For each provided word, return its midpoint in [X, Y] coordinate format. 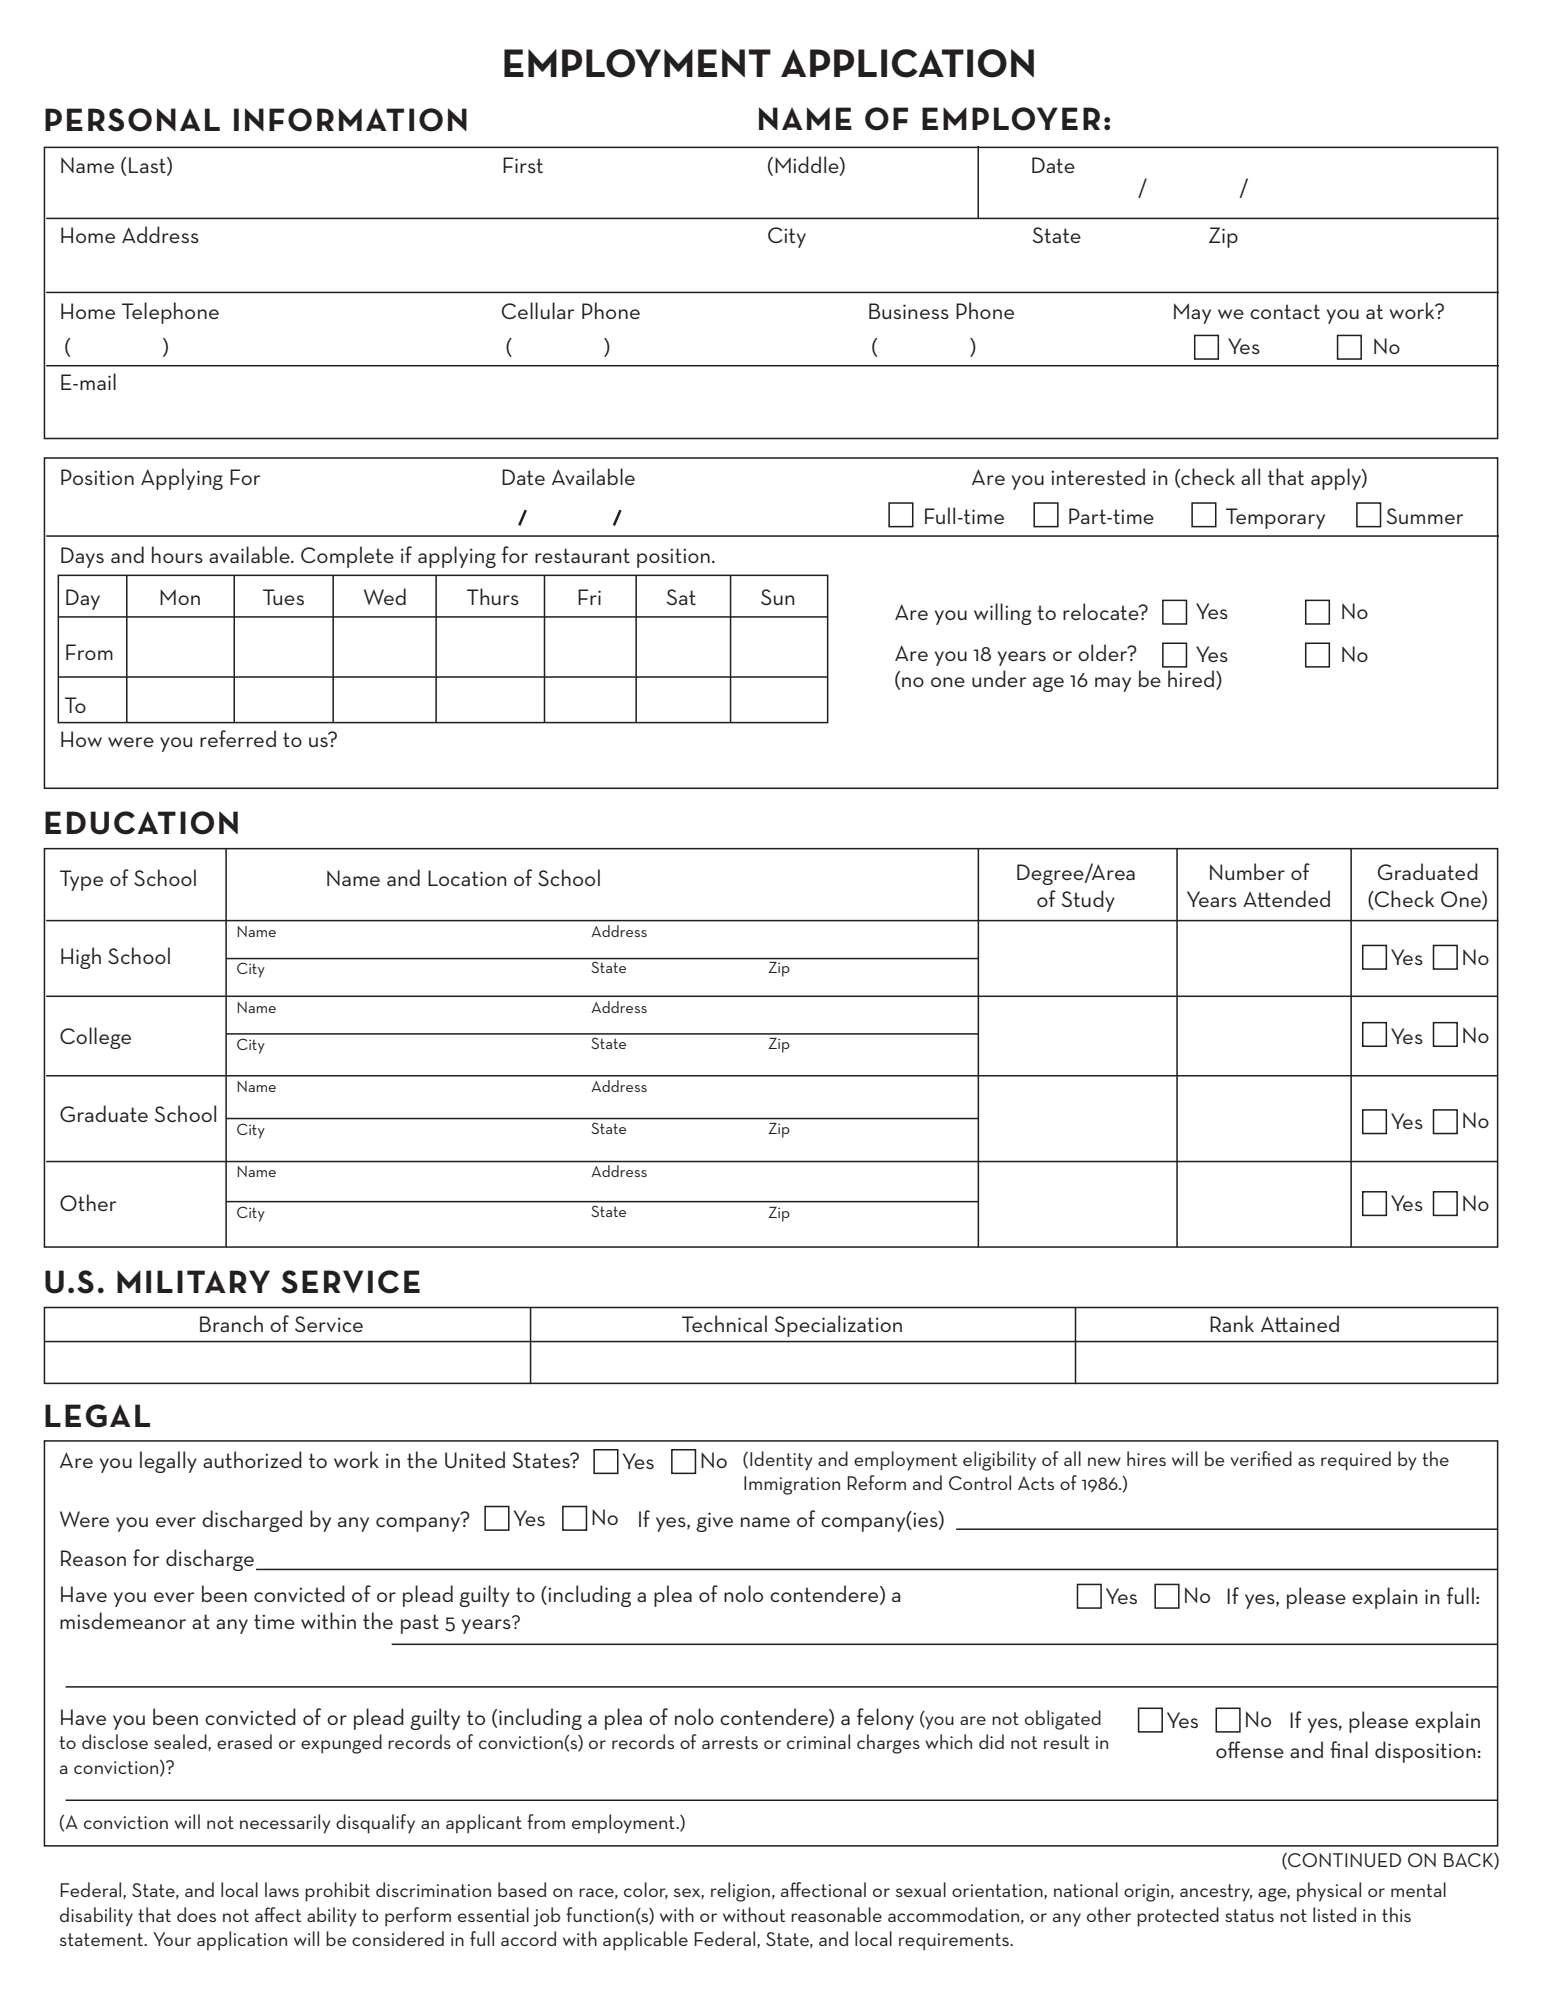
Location [467, 878]
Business [909, 311]
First [523, 165]
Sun [778, 597]
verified [1261, 1458]
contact [1285, 311]
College [95, 1038]
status [1249, 1915]
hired [1192, 679]
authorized [252, 1459]
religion [740, 1892]
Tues [283, 597]
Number [1247, 871]
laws [282, 1889]
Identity [781, 1461]
